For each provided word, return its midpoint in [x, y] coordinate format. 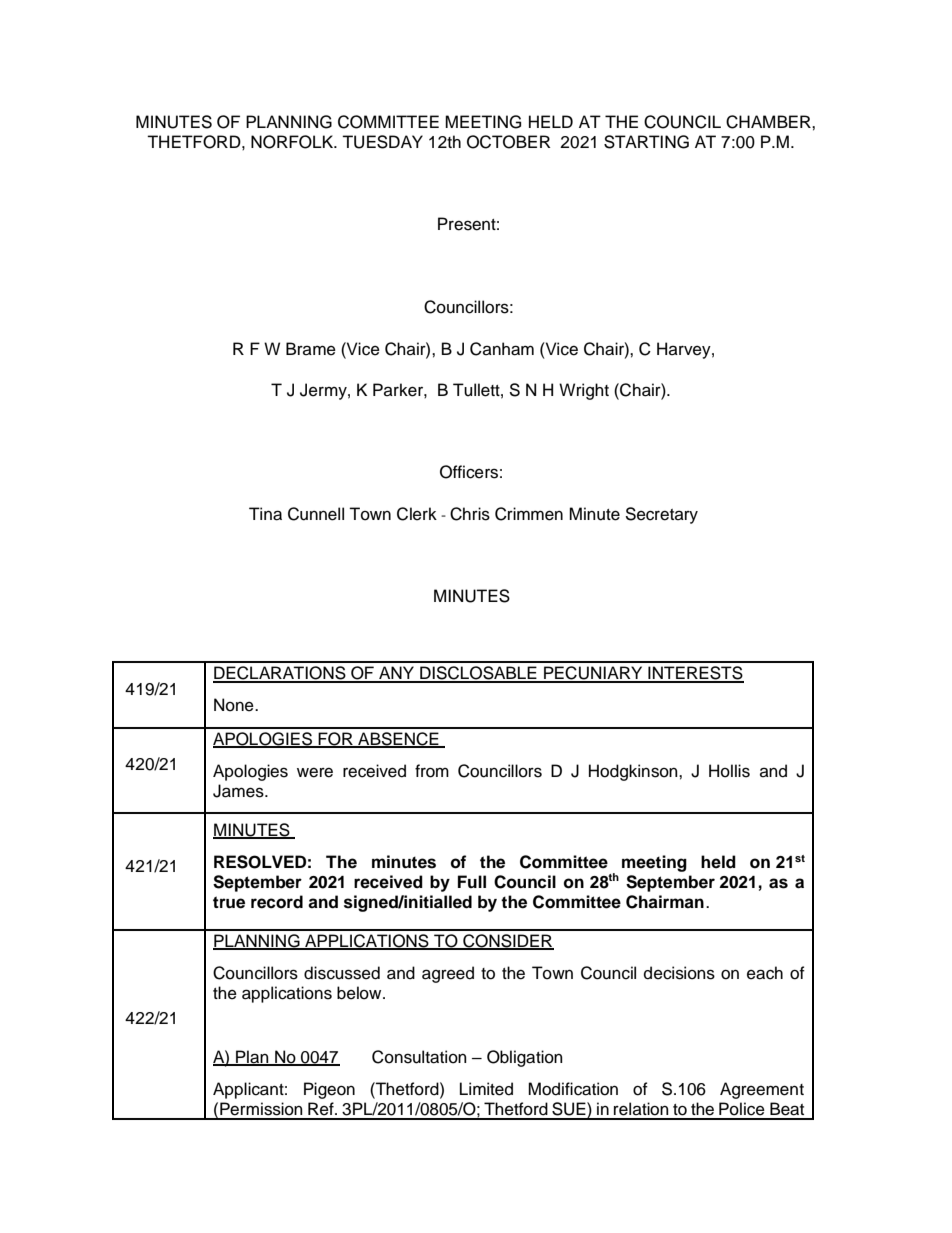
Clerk [417, 514]
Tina [265, 514]
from [432, 771]
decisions [679, 973]
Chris [470, 514]
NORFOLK [293, 142]
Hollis [729, 771]
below [360, 993]
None [235, 705]
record [277, 902]
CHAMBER [769, 122]
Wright [584, 391]
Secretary [661, 515]
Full [472, 881]
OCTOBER [508, 142]
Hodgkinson [634, 772]
